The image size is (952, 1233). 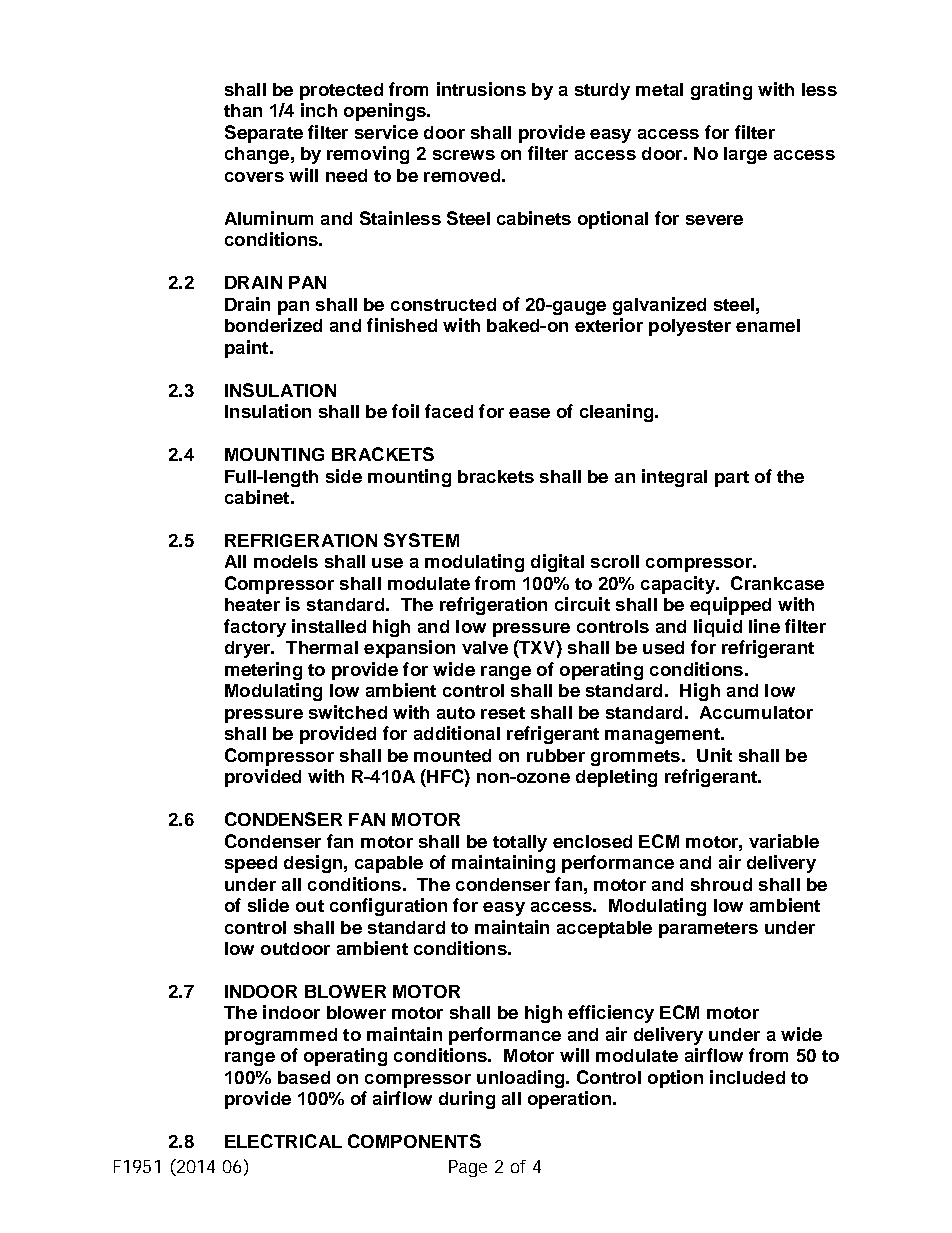 I want to click on grating, so click(x=721, y=91).
